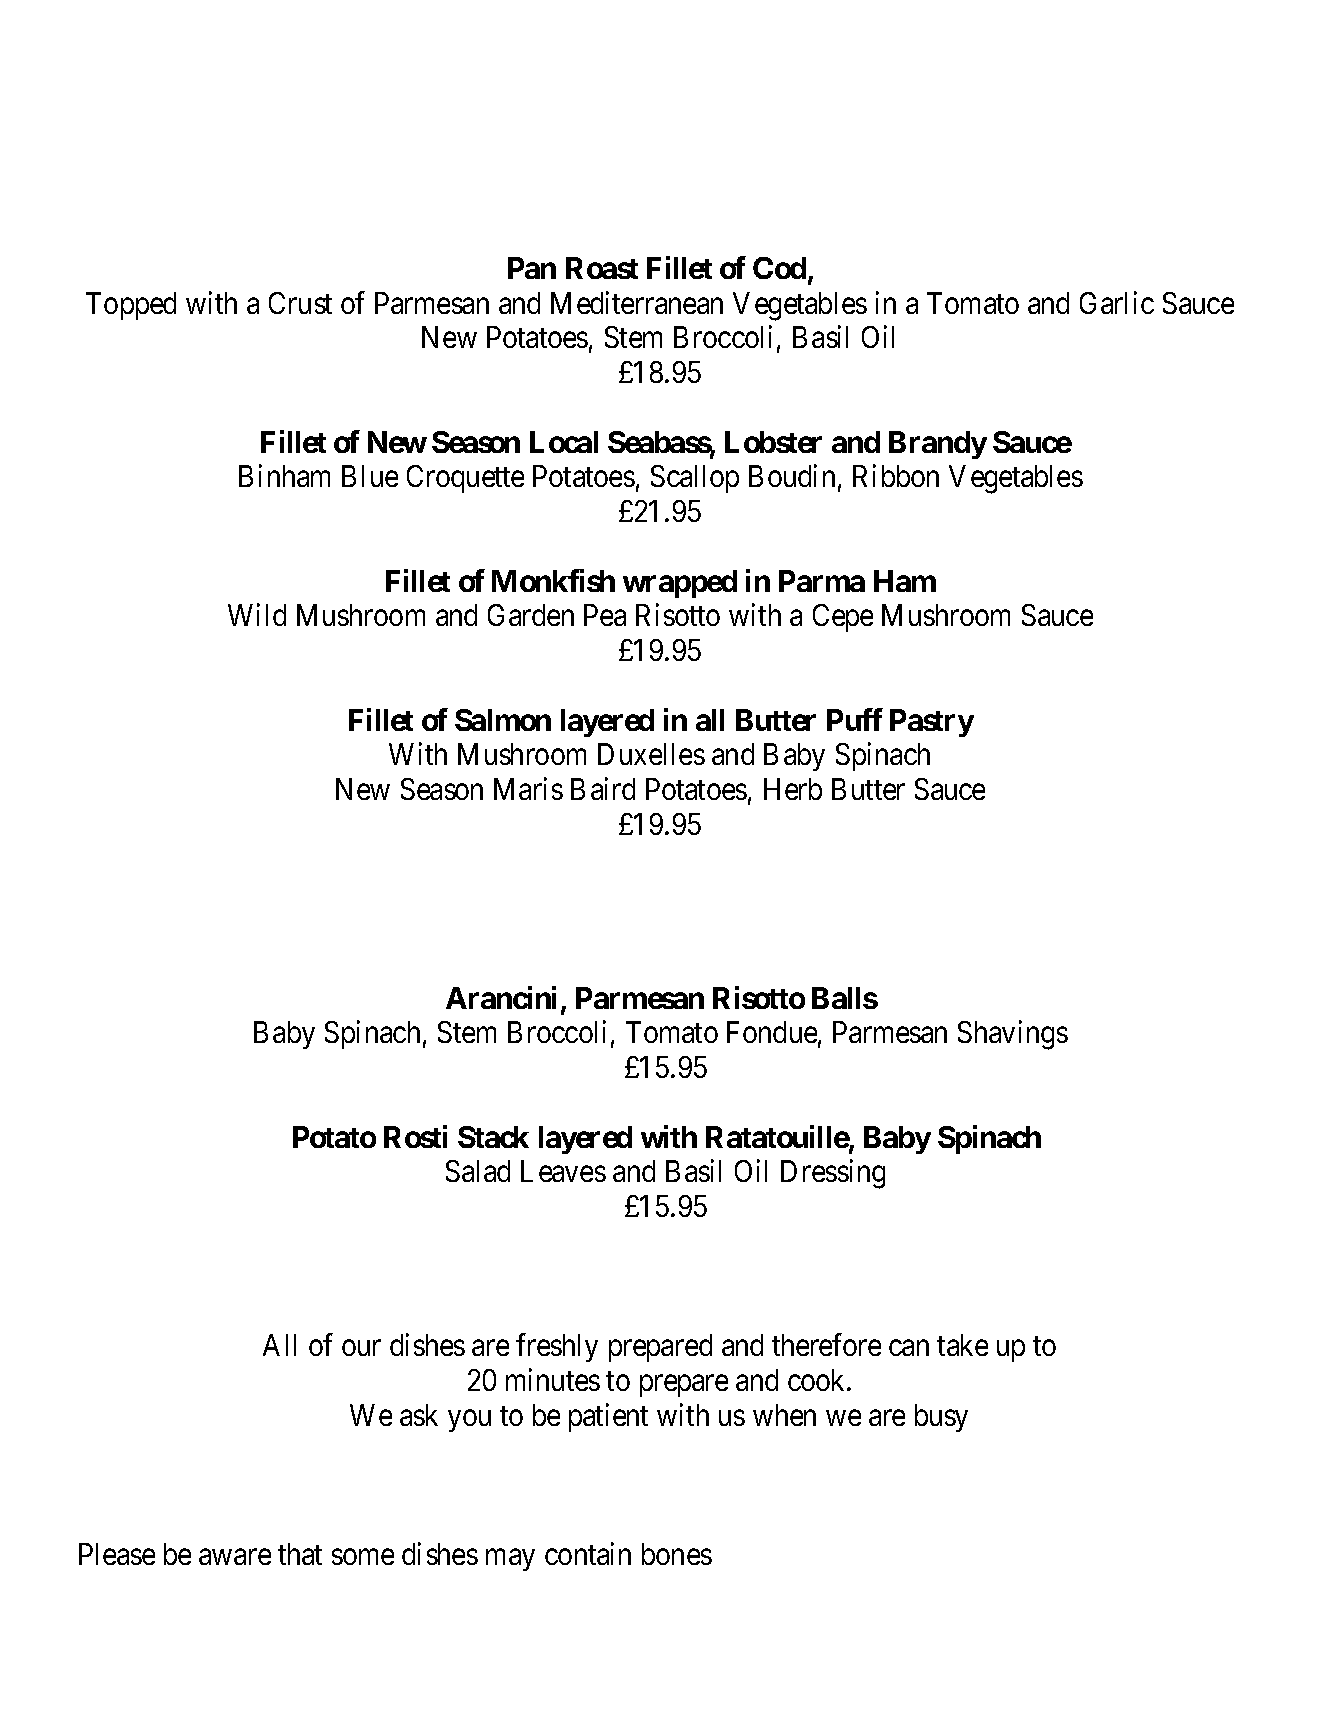 Image resolution: width=1320 pixels, height=1709 pixels. Describe the element at coordinates (563, 1171) in the screenshot. I see `Leaves` at that location.
